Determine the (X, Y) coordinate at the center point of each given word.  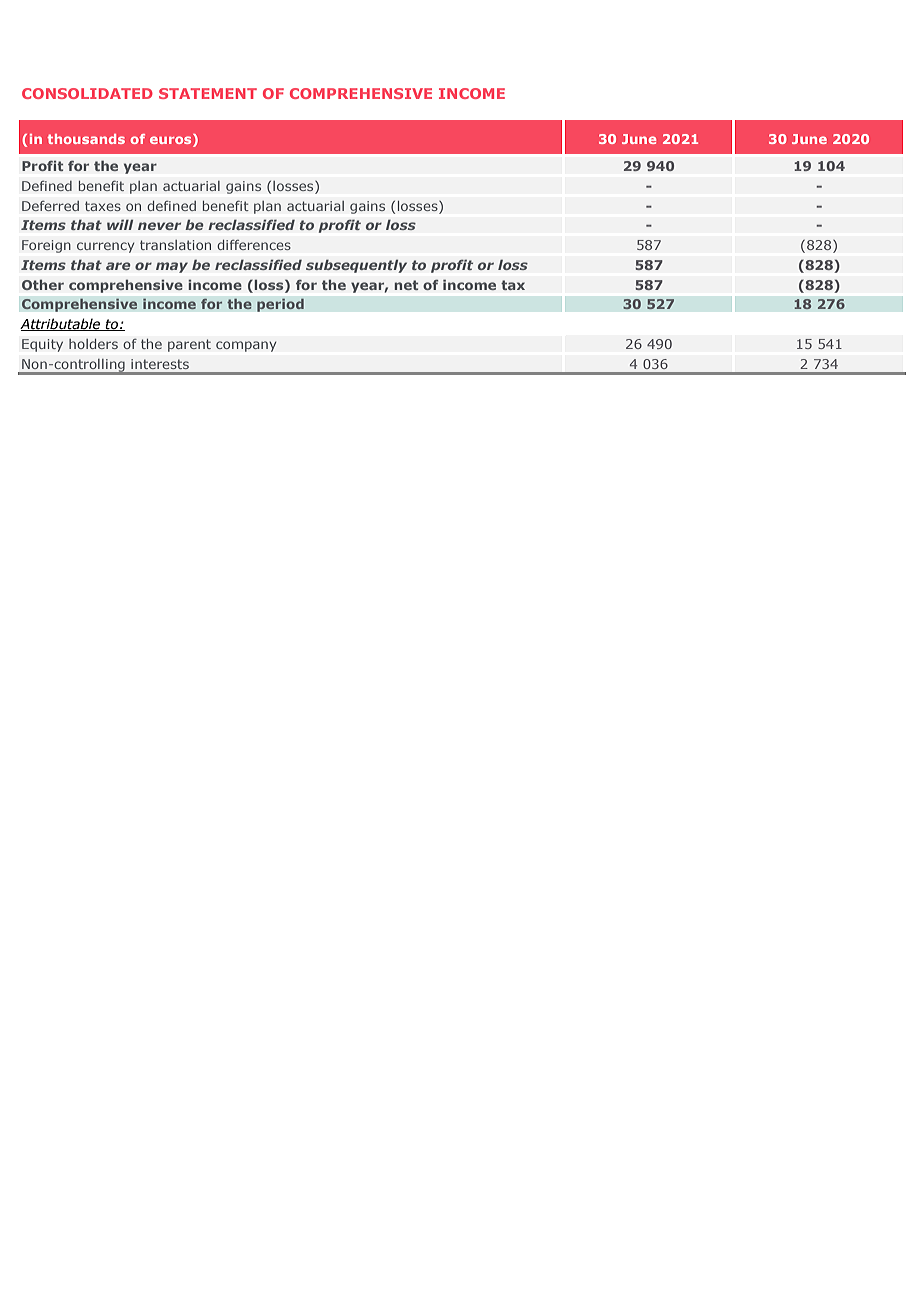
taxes (103, 206)
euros (172, 139)
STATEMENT (208, 93)
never (159, 226)
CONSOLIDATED (87, 93)
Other (43, 284)
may (172, 267)
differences (254, 244)
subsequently (356, 266)
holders (93, 343)
